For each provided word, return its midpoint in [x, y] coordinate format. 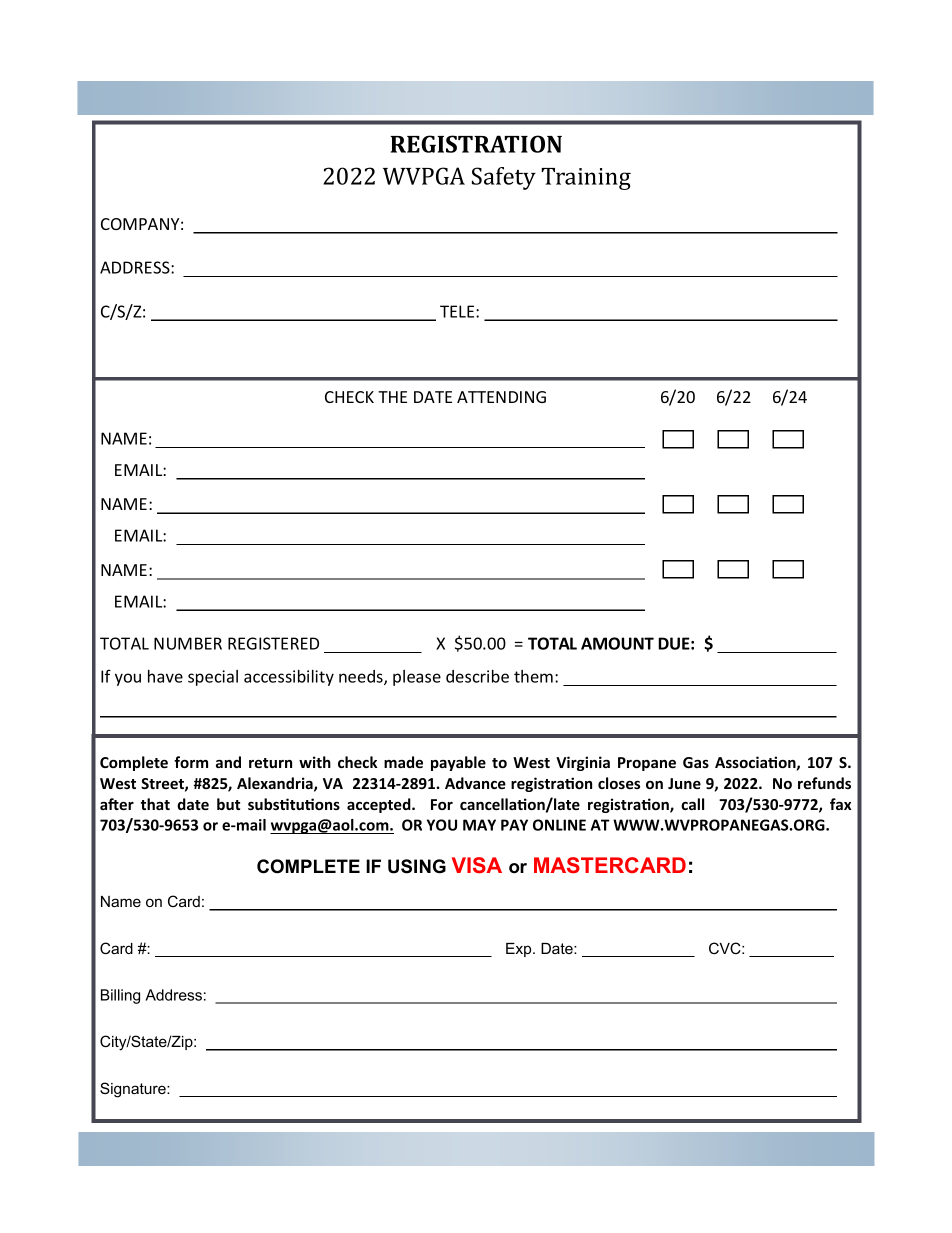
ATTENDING [501, 397]
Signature [134, 1090]
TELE [458, 311]
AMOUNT [617, 643]
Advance [475, 783]
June [684, 783]
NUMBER [188, 643]
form [191, 762]
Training [586, 179]
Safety [504, 178]
